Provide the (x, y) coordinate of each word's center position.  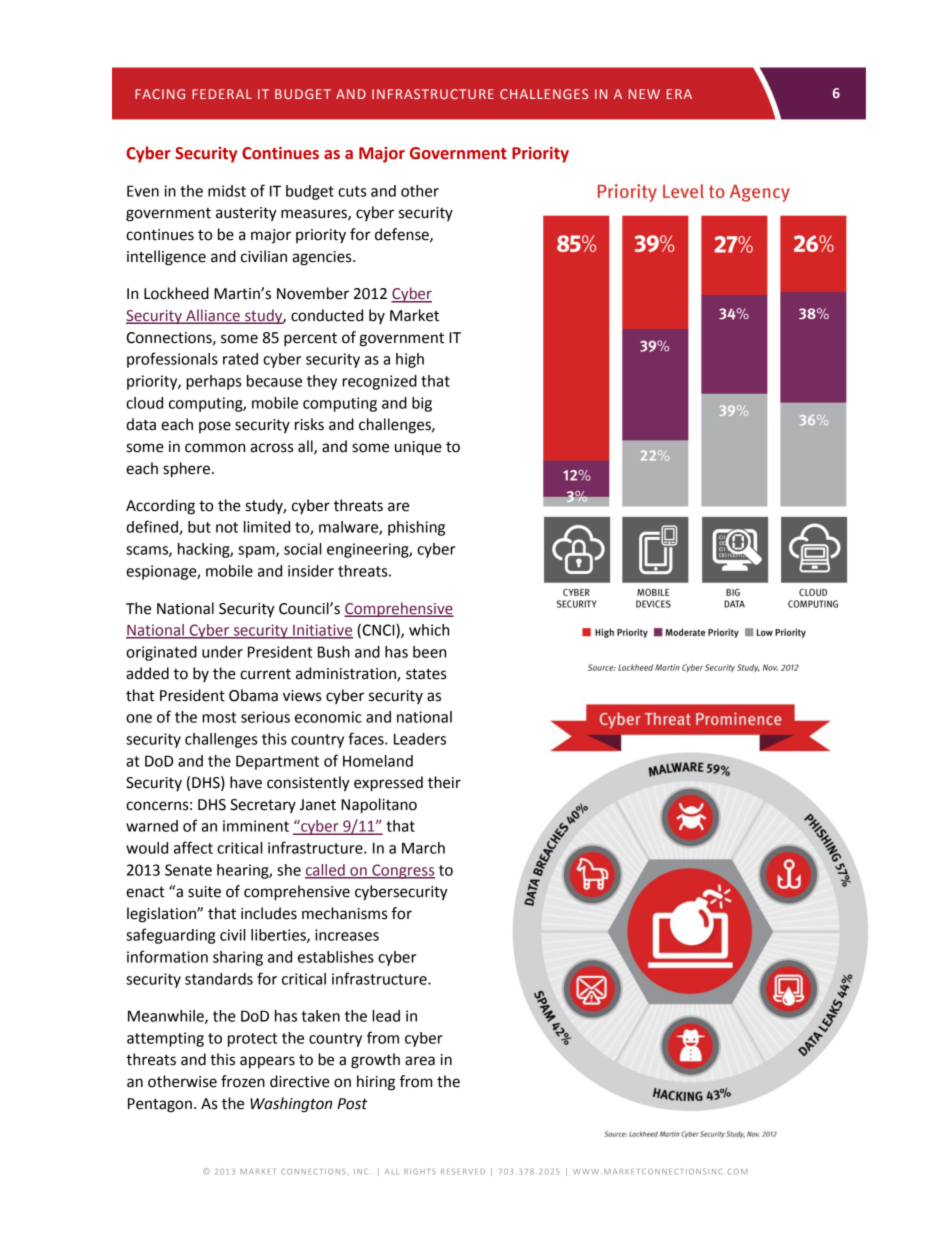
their (444, 782)
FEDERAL (222, 94)
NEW (644, 94)
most (219, 717)
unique (418, 448)
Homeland (378, 761)
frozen (243, 1081)
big (422, 404)
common (215, 448)
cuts (352, 191)
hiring (376, 1083)
